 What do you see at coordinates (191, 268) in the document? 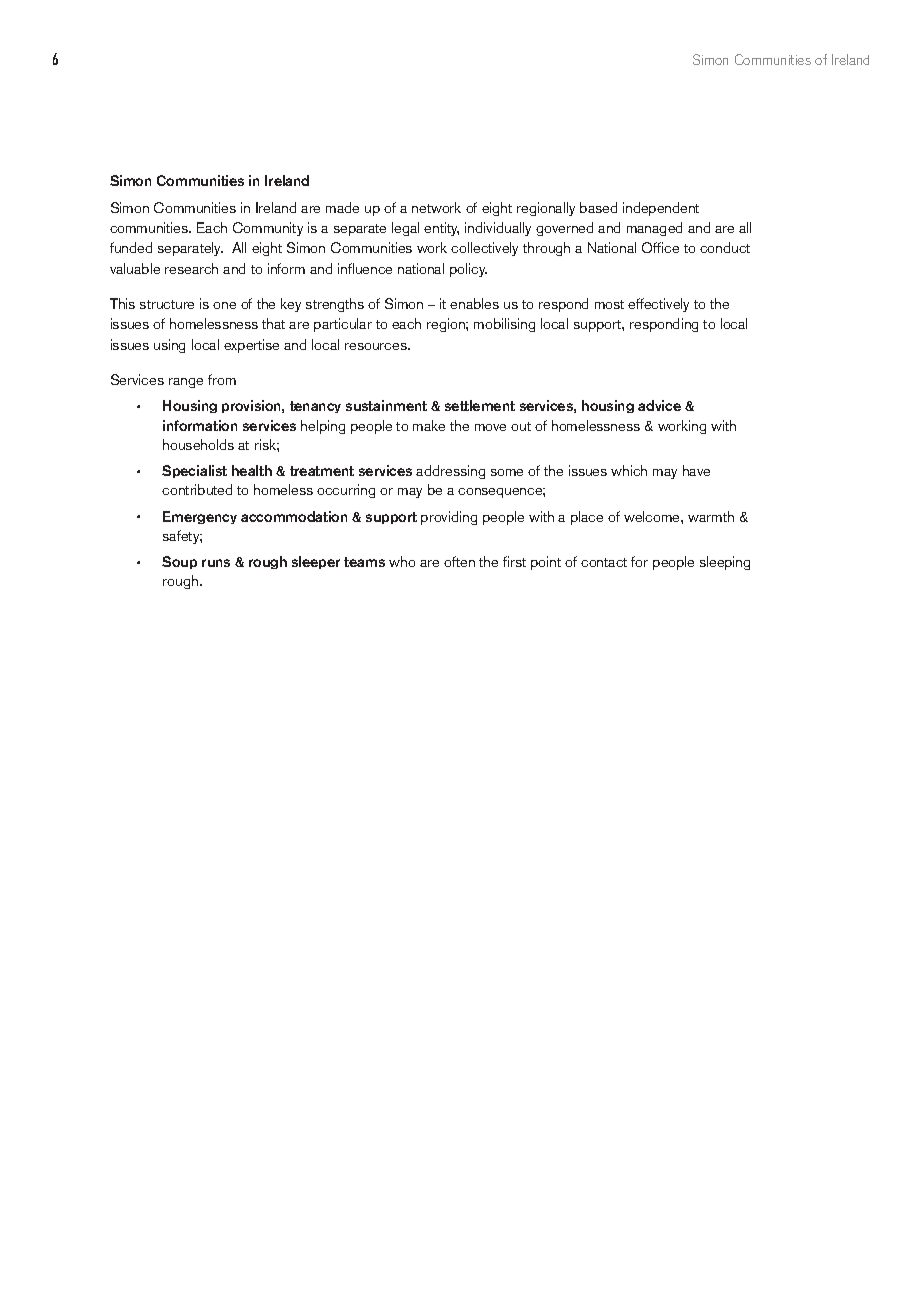
I see `research` at bounding box center [191, 268].
